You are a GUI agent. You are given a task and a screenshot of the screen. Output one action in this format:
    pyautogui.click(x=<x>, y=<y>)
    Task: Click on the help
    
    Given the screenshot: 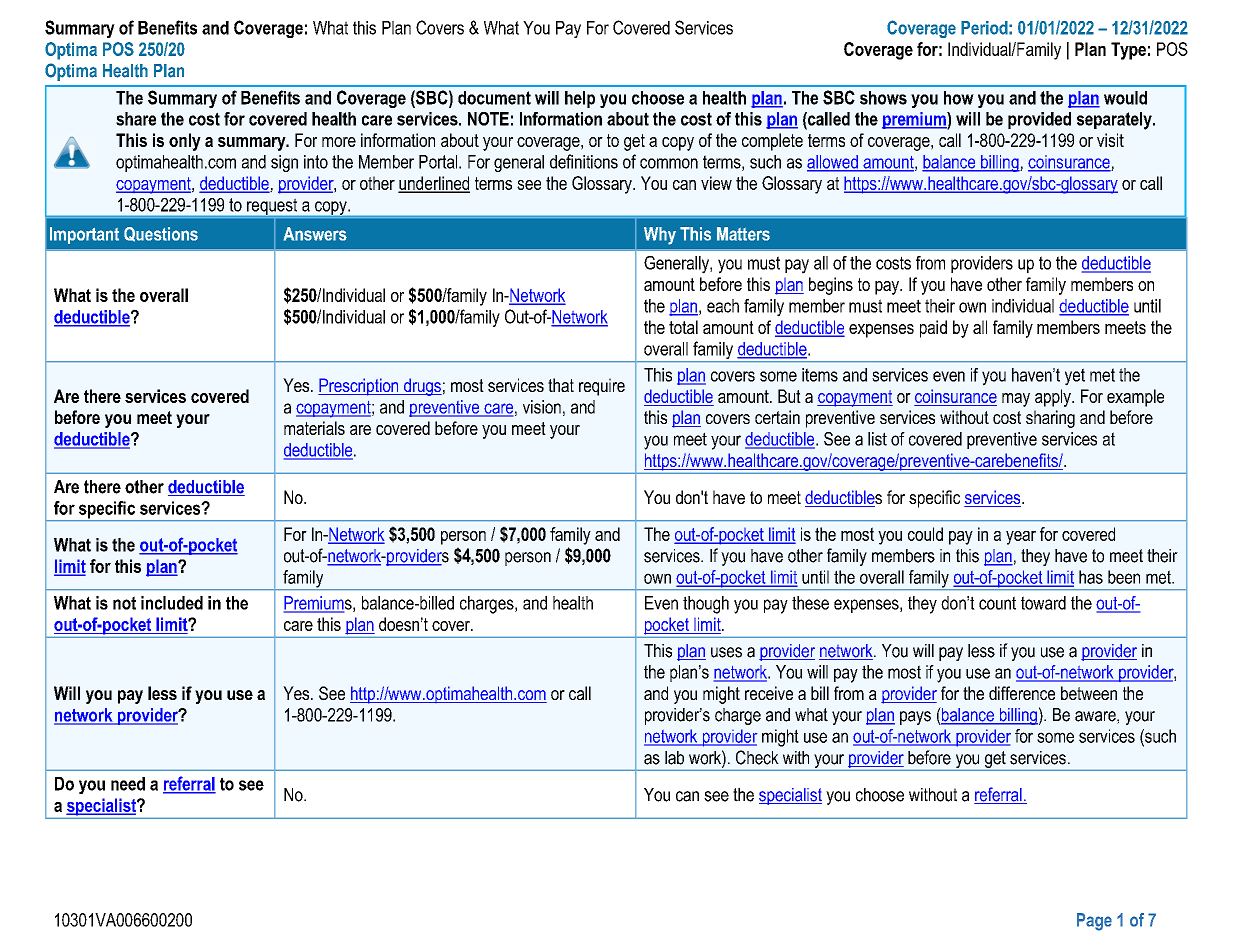 What is the action you would take?
    pyautogui.click(x=580, y=99)
